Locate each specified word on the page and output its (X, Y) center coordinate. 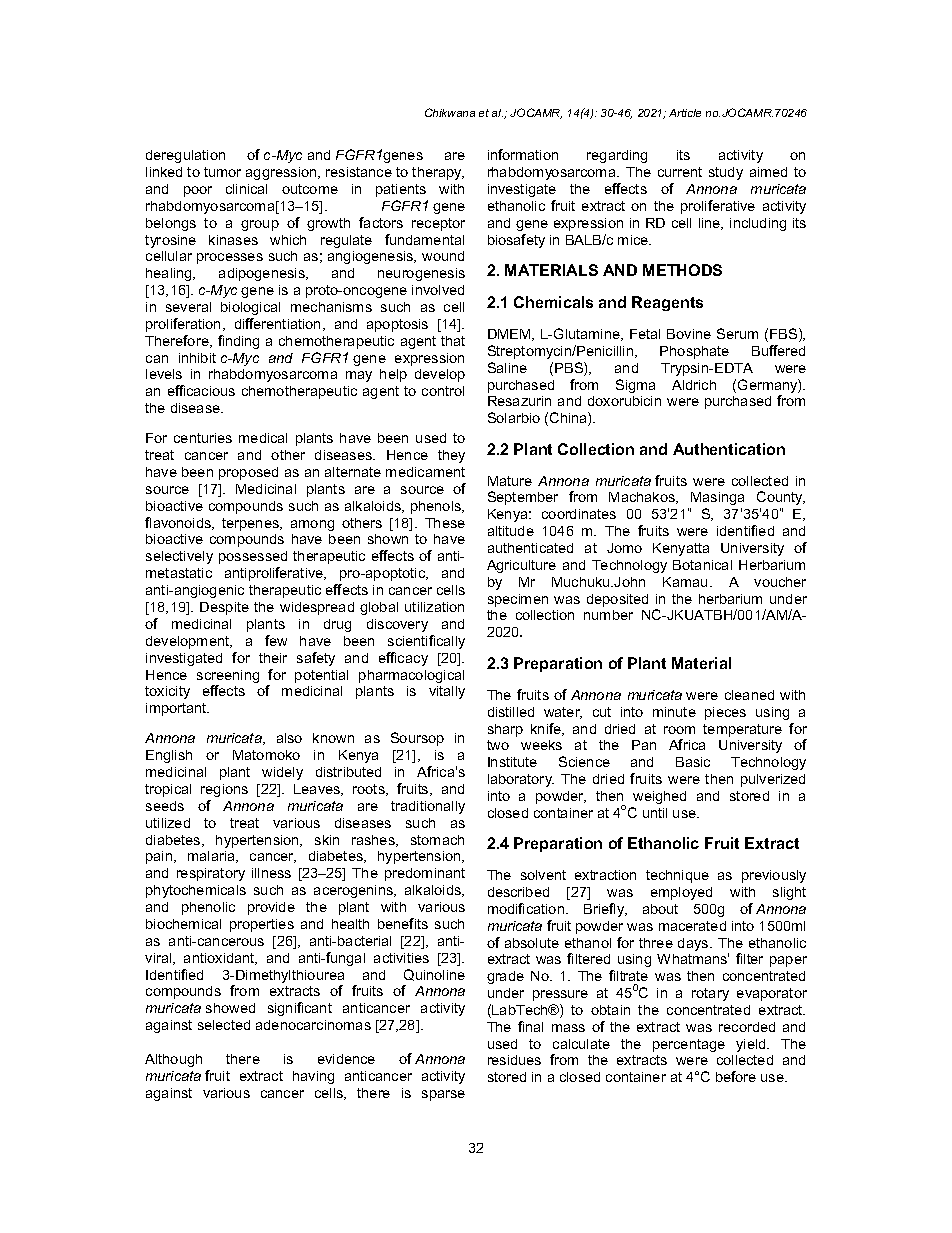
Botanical (702, 565)
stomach (437, 840)
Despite (224, 608)
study (726, 173)
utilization (434, 607)
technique (677, 876)
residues (514, 1060)
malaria (213, 857)
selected (224, 1025)
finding (238, 342)
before (736, 1076)
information (523, 154)
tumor (222, 172)
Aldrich (694, 385)
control (443, 391)
